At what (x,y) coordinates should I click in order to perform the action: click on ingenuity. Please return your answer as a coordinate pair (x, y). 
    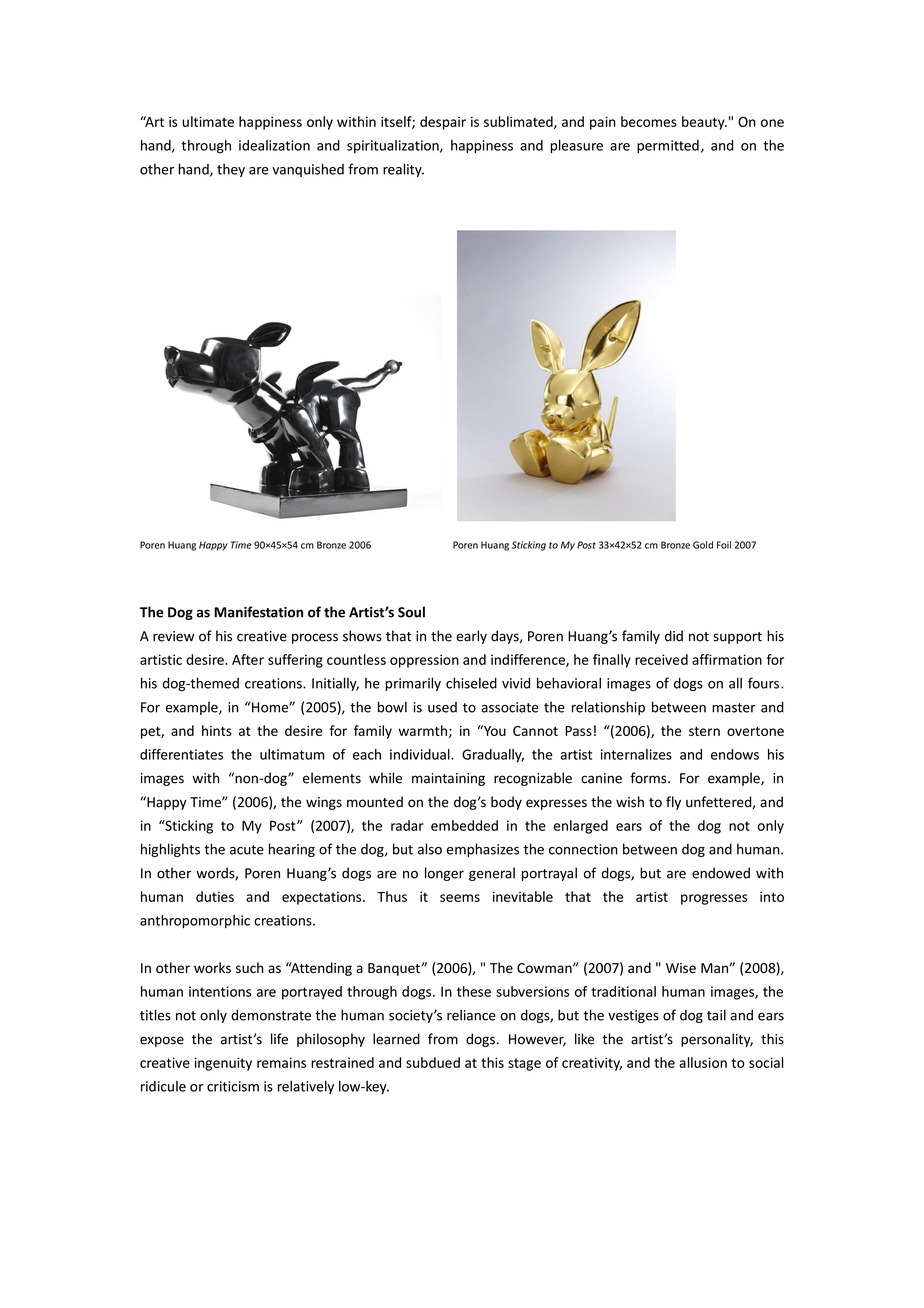
    Looking at the image, I should click on (223, 1064).
